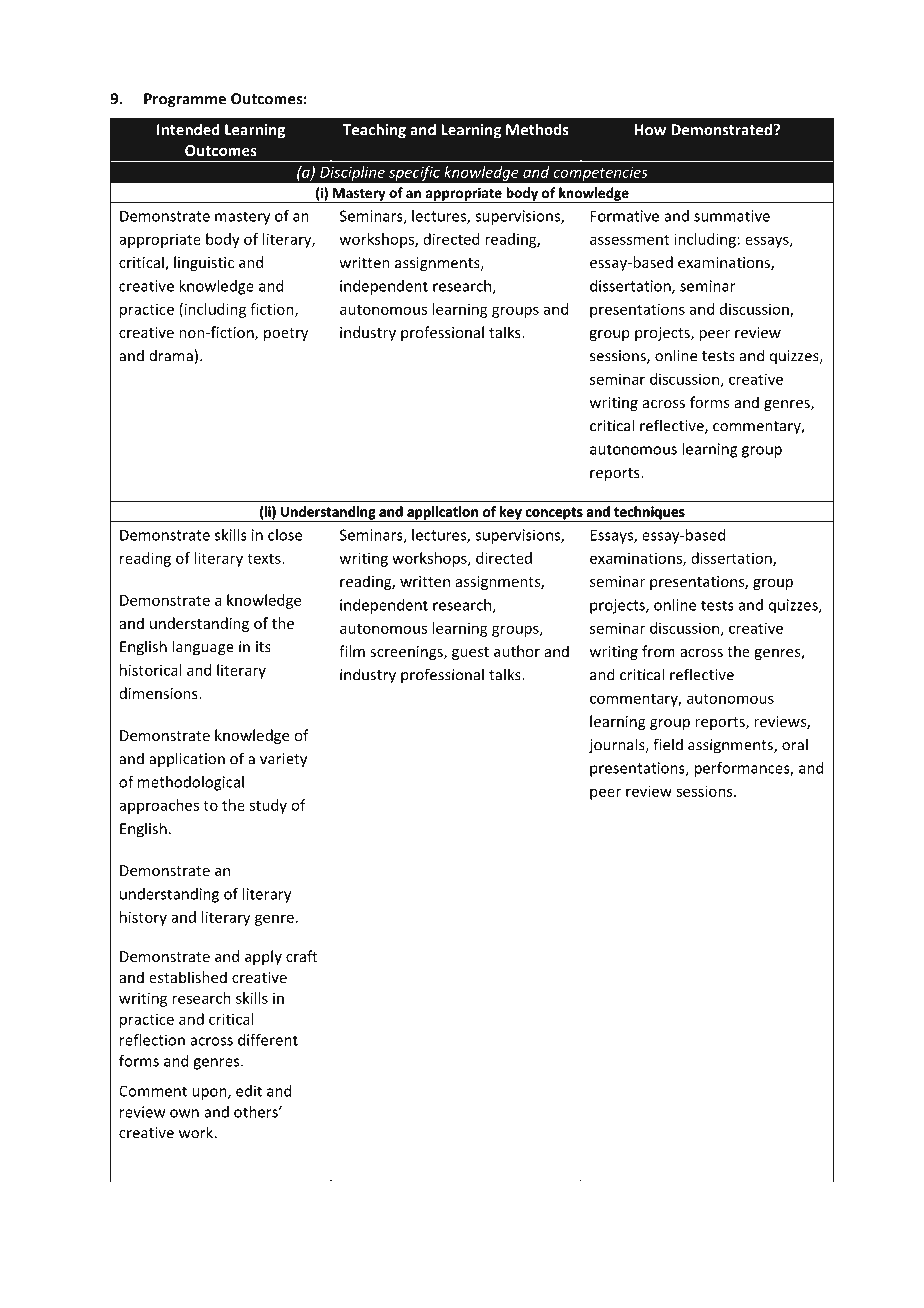 The image size is (924, 1308). What do you see at coordinates (650, 130) in the document?
I see `How` at bounding box center [650, 130].
